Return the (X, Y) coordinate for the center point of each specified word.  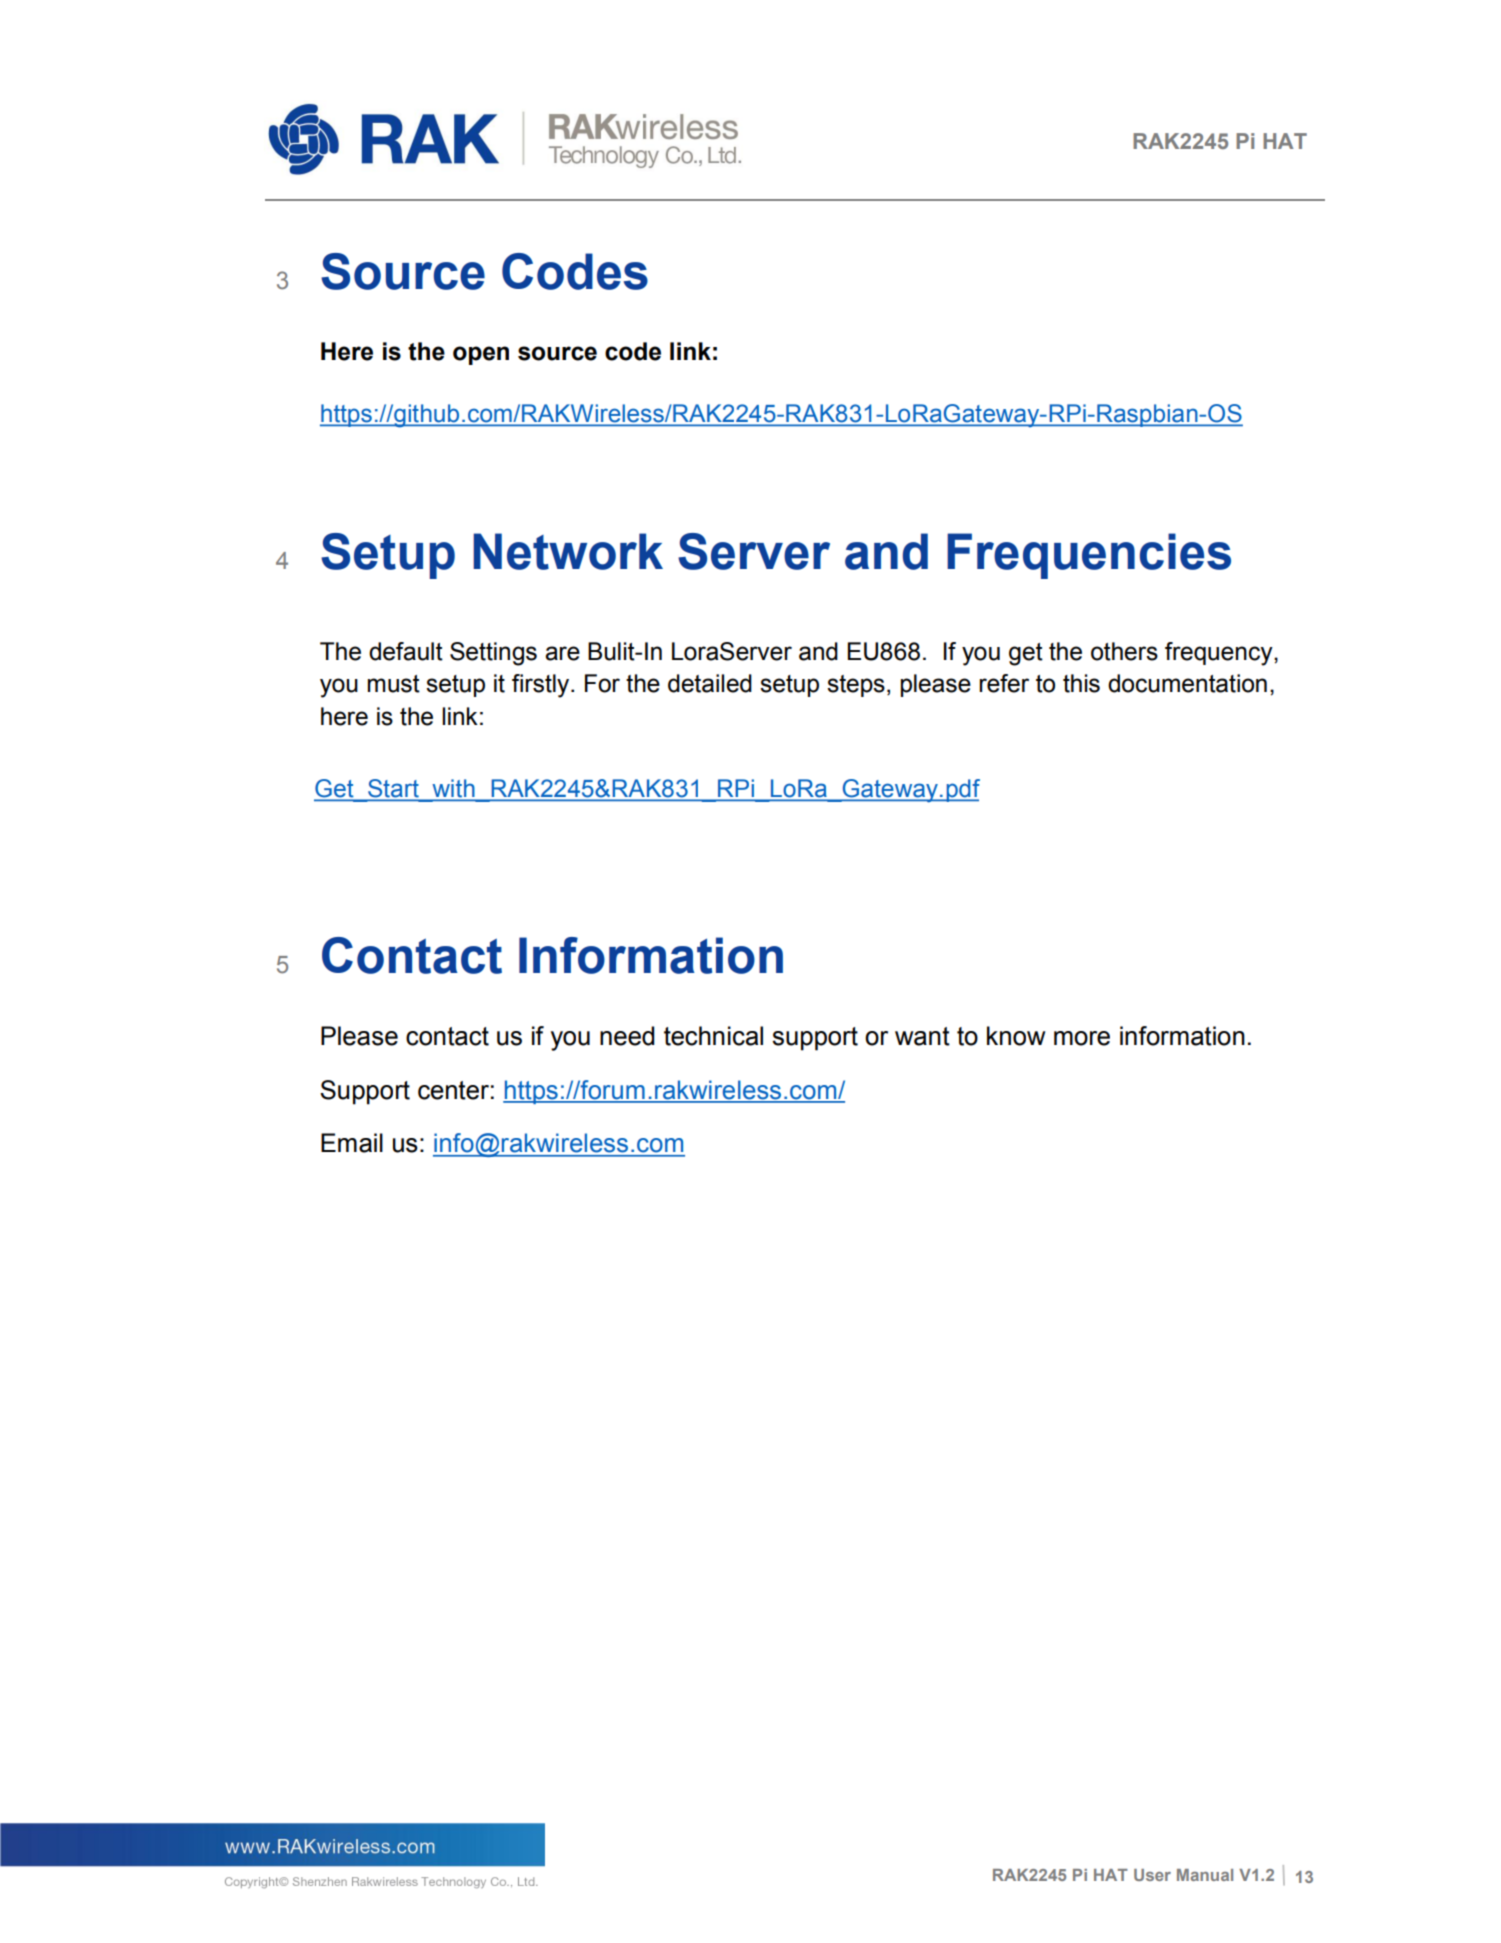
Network (568, 551)
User (1152, 1875)
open (481, 355)
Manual (1205, 1875)
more (1082, 1038)
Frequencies (1089, 556)
